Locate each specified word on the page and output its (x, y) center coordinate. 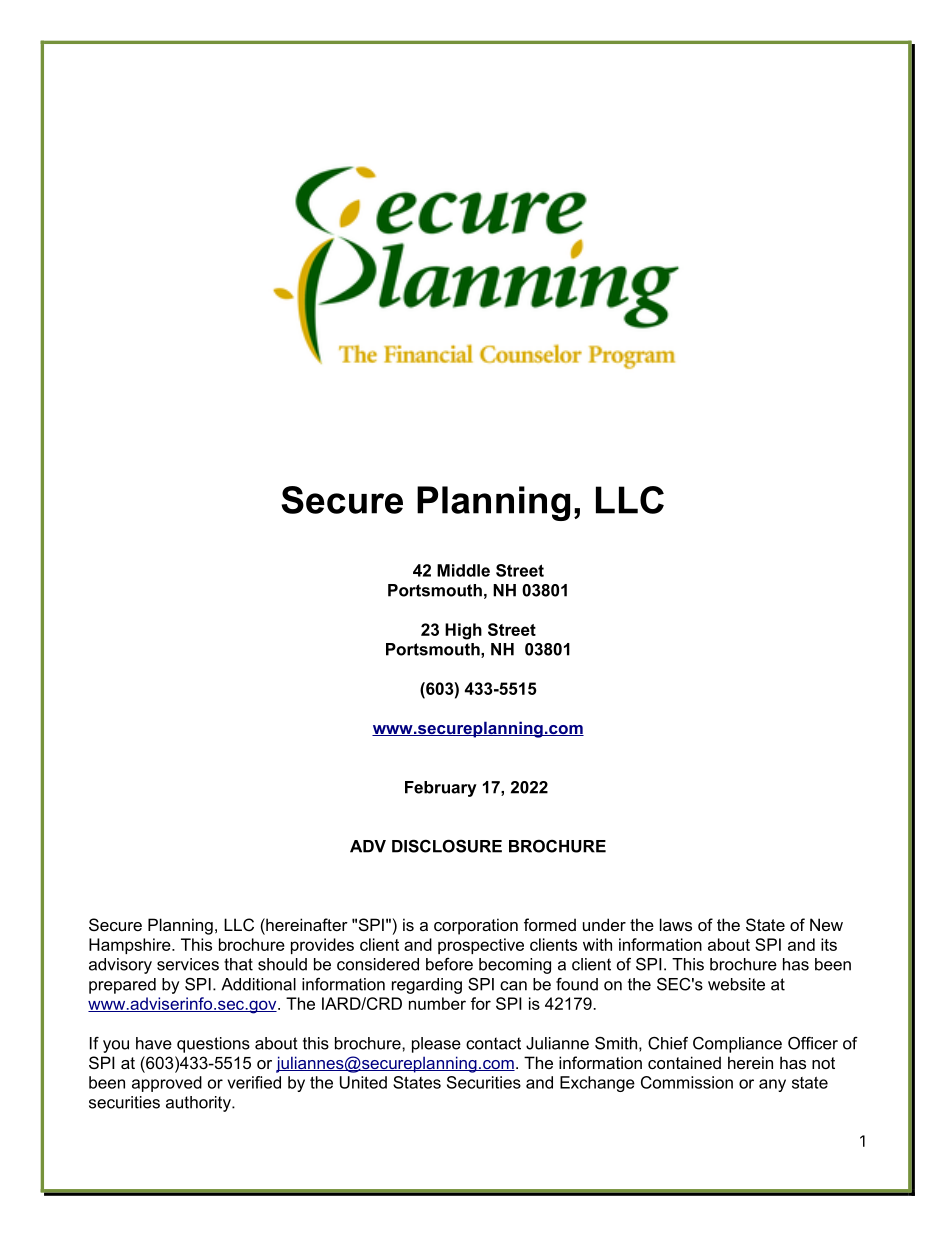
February (441, 789)
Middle (463, 570)
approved (167, 1084)
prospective (481, 946)
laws (676, 924)
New (826, 924)
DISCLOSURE (447, 846)
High (463, 631)
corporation (476, 926)
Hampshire (131, 946)
